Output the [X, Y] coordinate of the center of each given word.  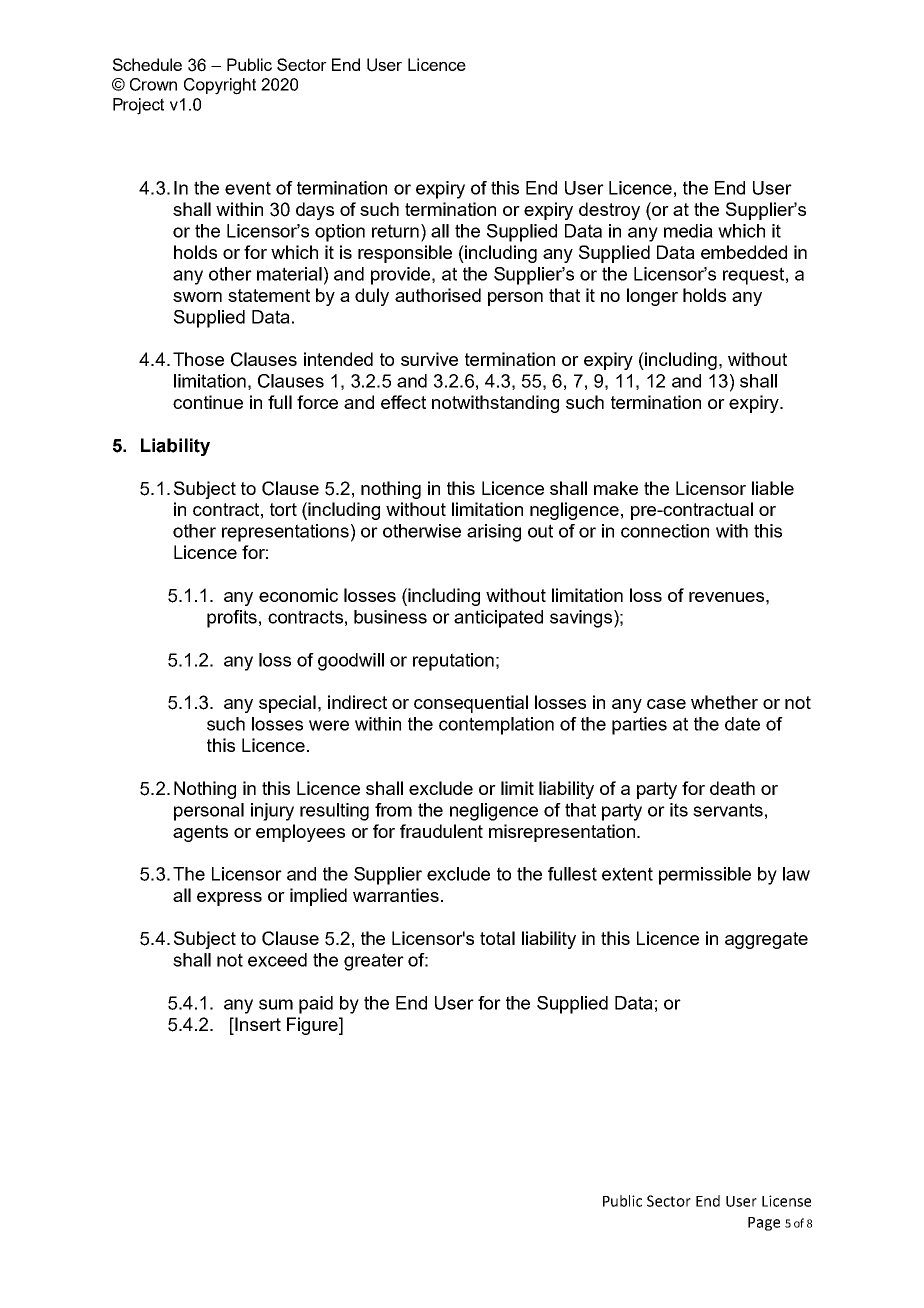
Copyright [220, 86]
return [395, 231]
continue [208, 402]
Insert [257, 1024]
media [688, 231]
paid [316, 1005]
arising [494, 533]
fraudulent [441, 831]
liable [773, 488]
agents [200, 833]
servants [728, 810]
